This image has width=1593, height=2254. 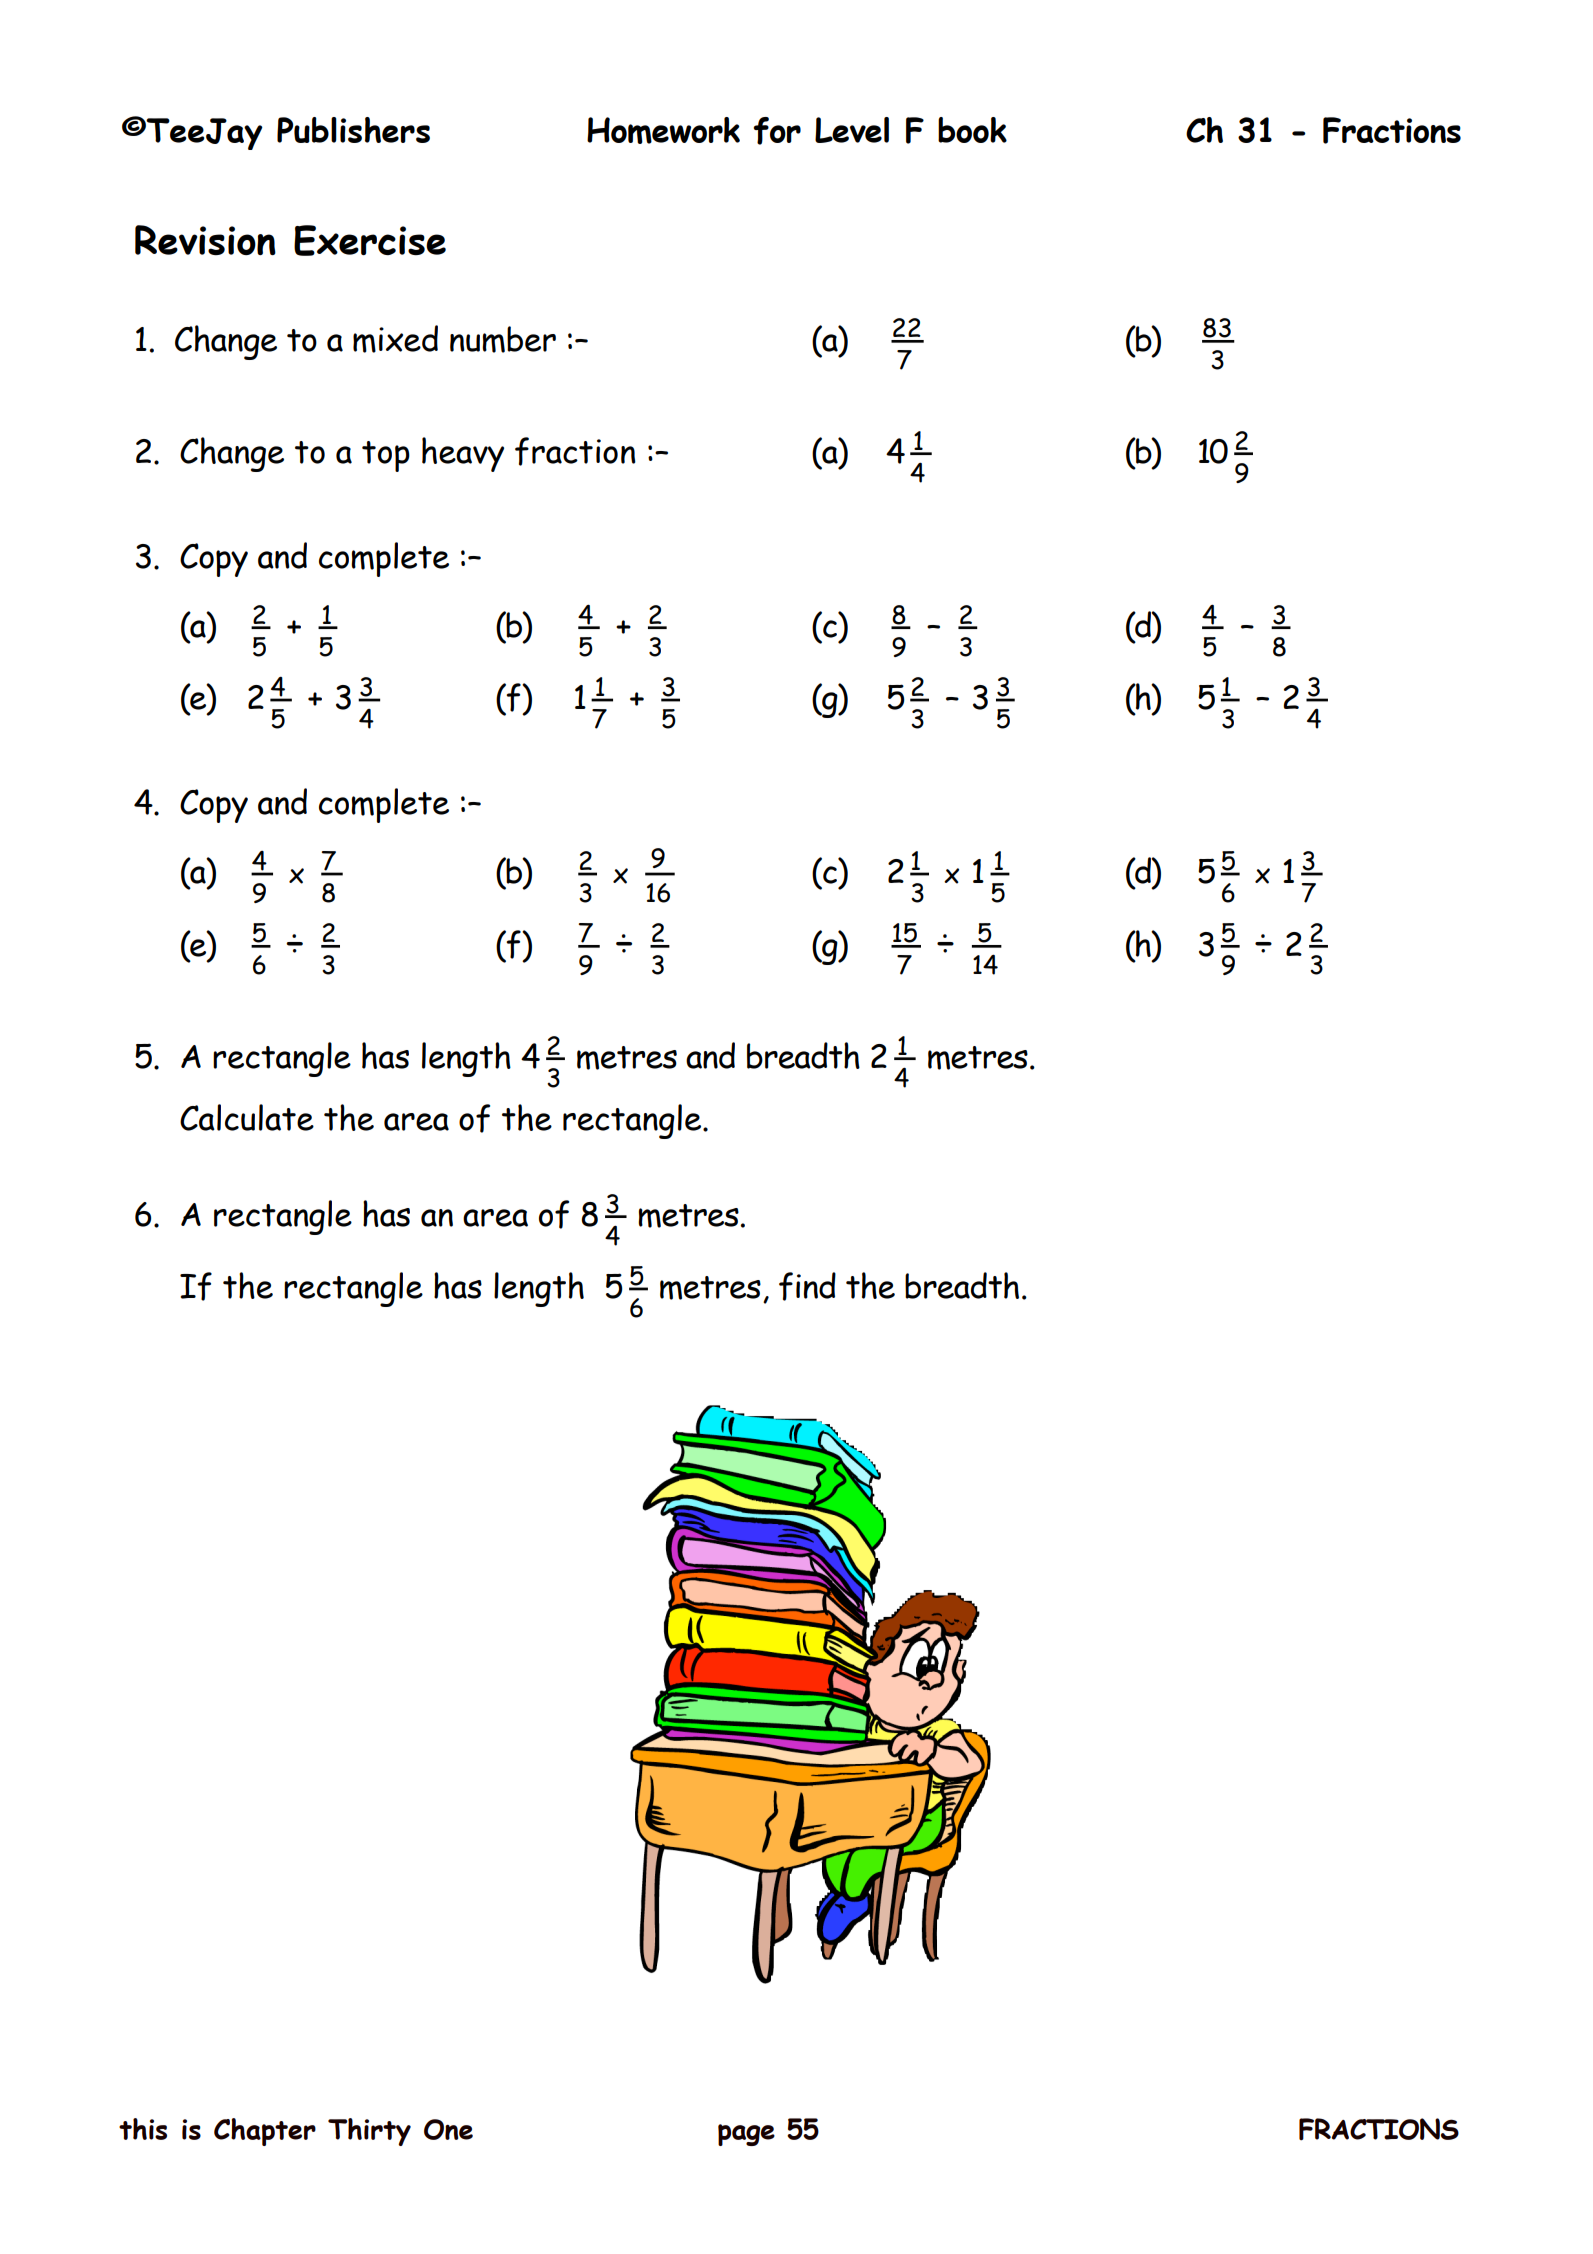 What do you see at coordinates (746, 2135) in the image?
I see `page` at bounding box center [746, 2135].
